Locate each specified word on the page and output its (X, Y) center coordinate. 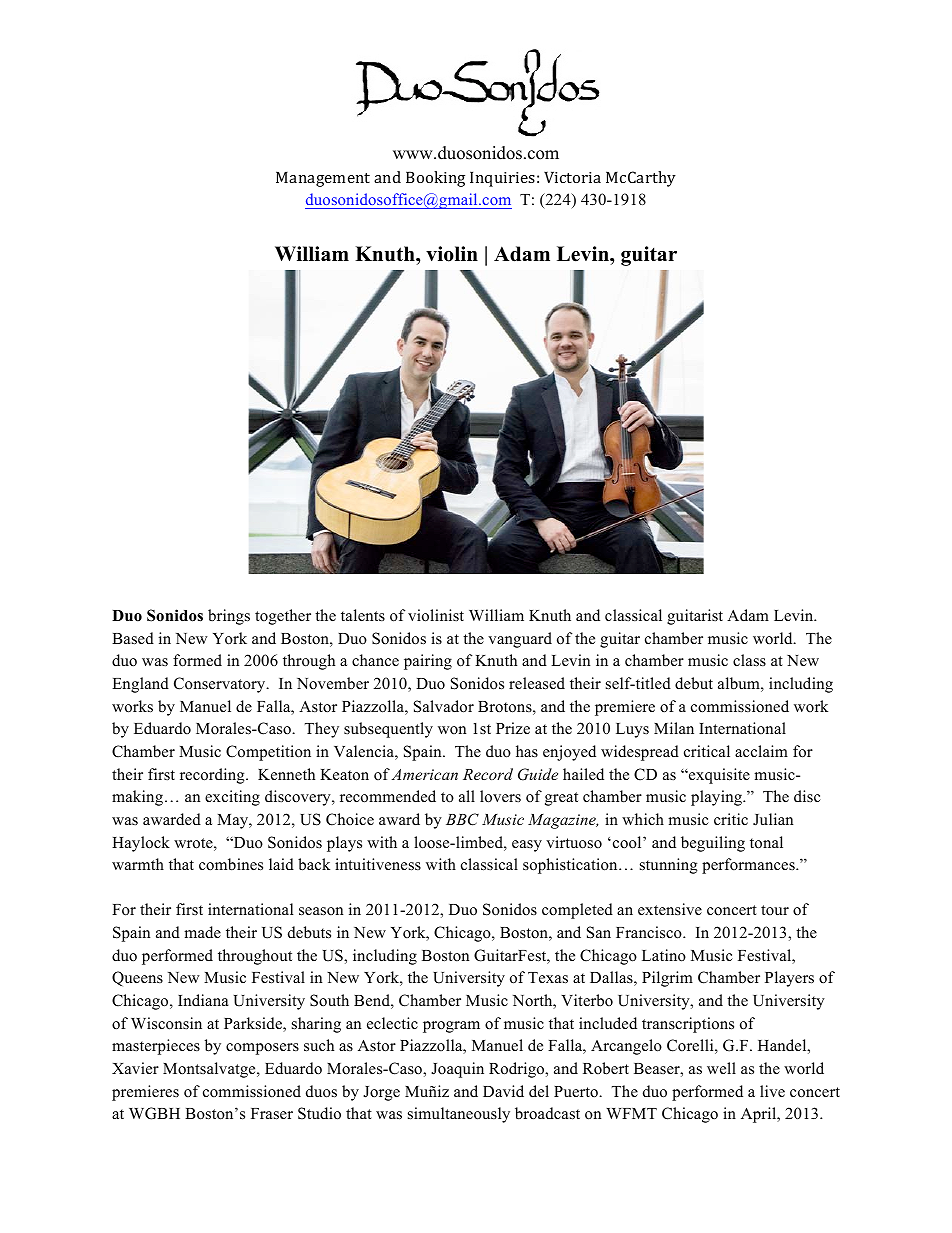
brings (229, 617)
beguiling (713, 844)
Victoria (572, 177)
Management (323, 179)
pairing (428, 662)
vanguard (520, 640)
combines (231, 864)
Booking (435, 179)
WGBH (154, 1113)
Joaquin (457, 1070)
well (721, 1068)
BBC (462, 819)
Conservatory (221, 685)
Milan (674, 728)
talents (363, 615)
